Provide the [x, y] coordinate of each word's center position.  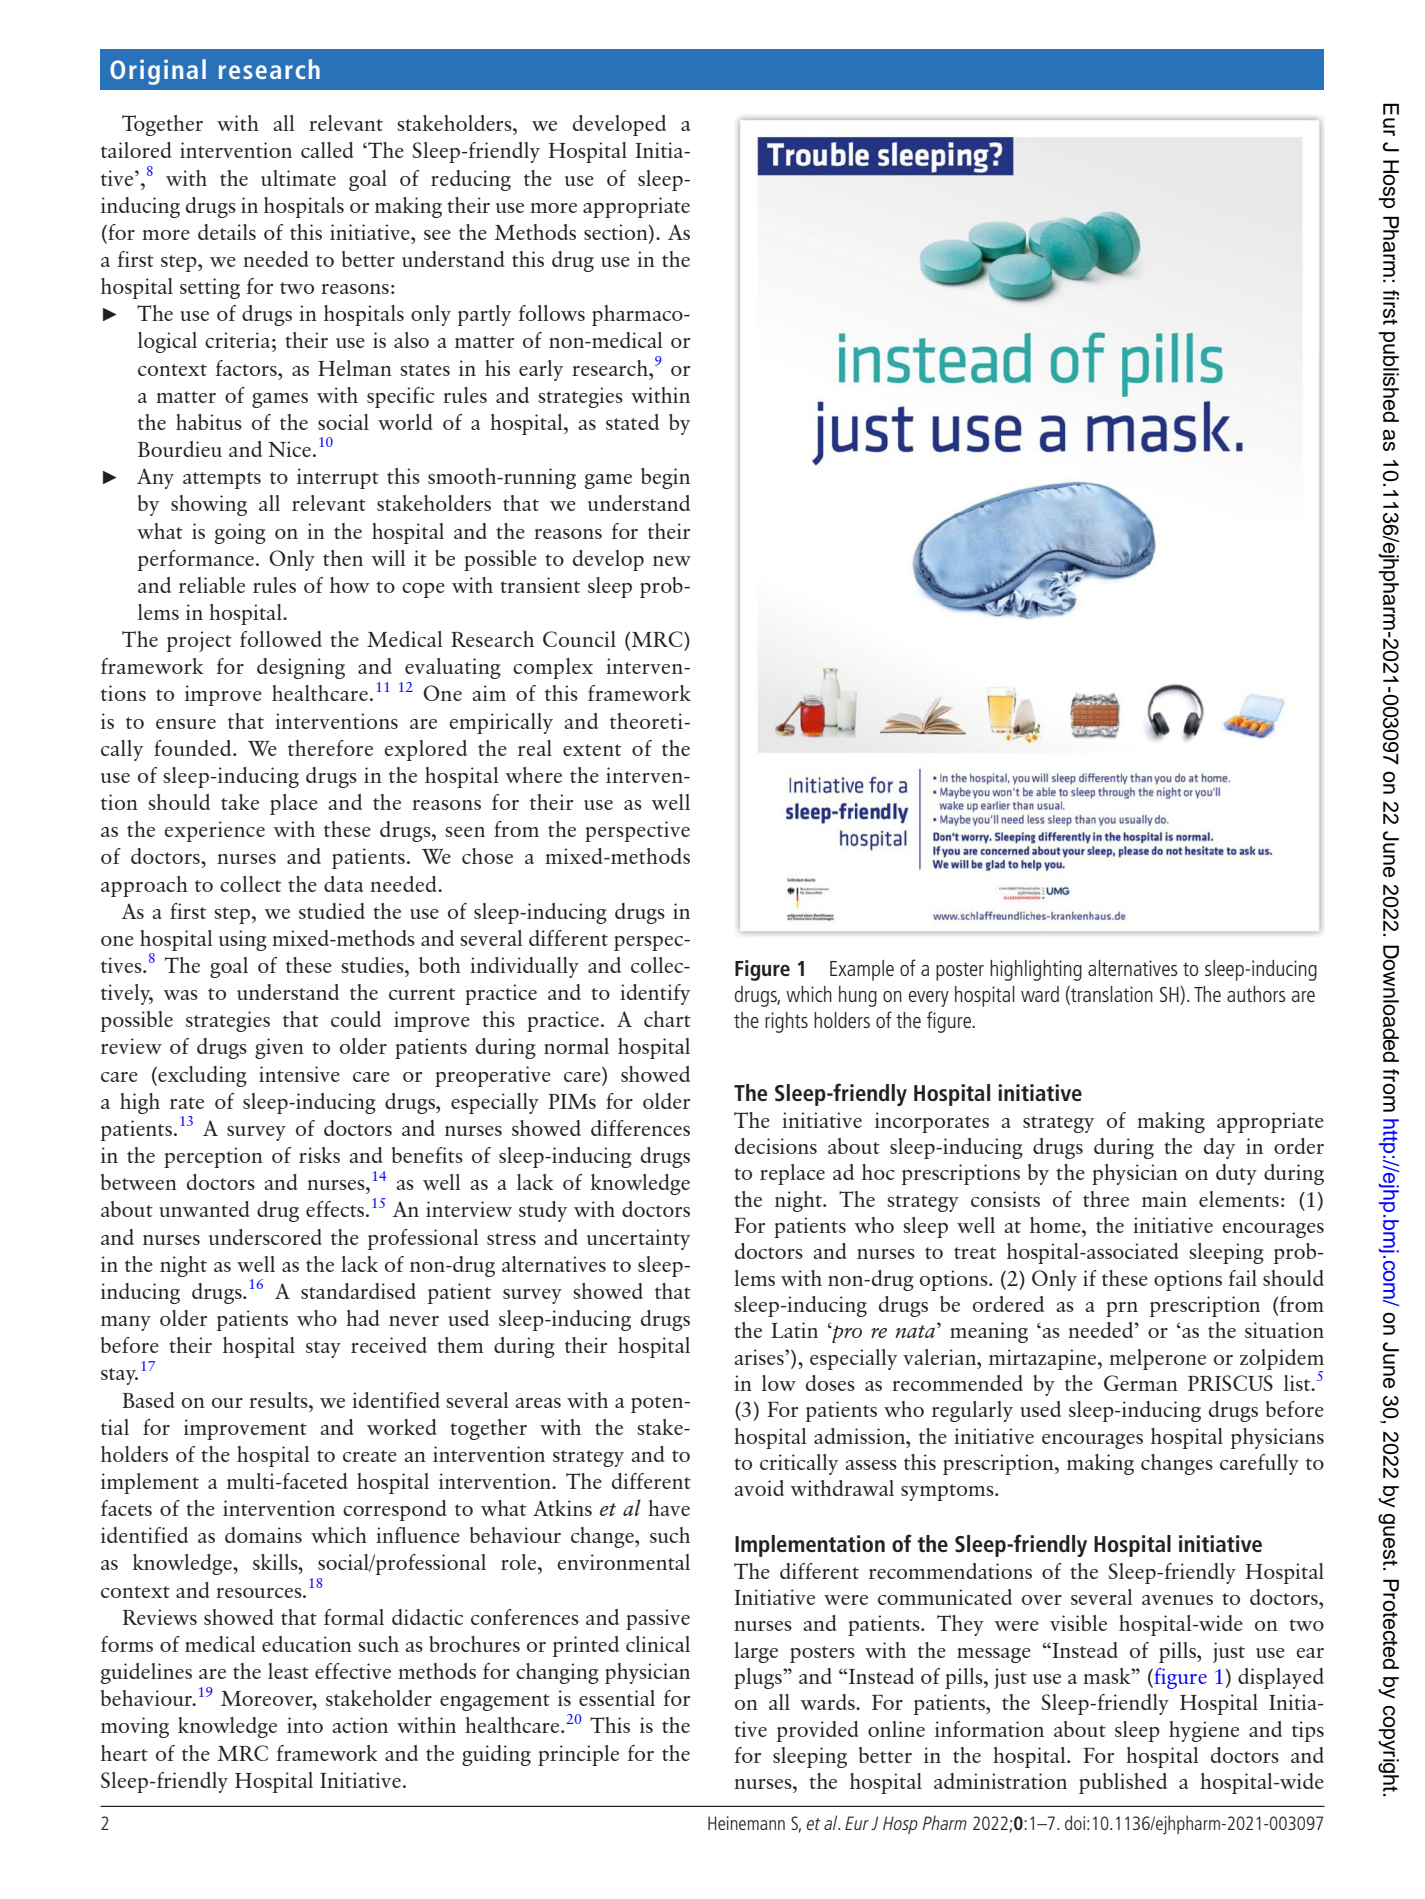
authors [1256, 994]
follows [551, 313]
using [243, 940]
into [305, 1725]
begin [665, 478]
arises [760, 1357]
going [240, 533]
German [1141, 1383]
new [672, 561]
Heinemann [746, 1823]
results [279, 1400]
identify [655, 994]
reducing [471, 180]
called [327, 150]
